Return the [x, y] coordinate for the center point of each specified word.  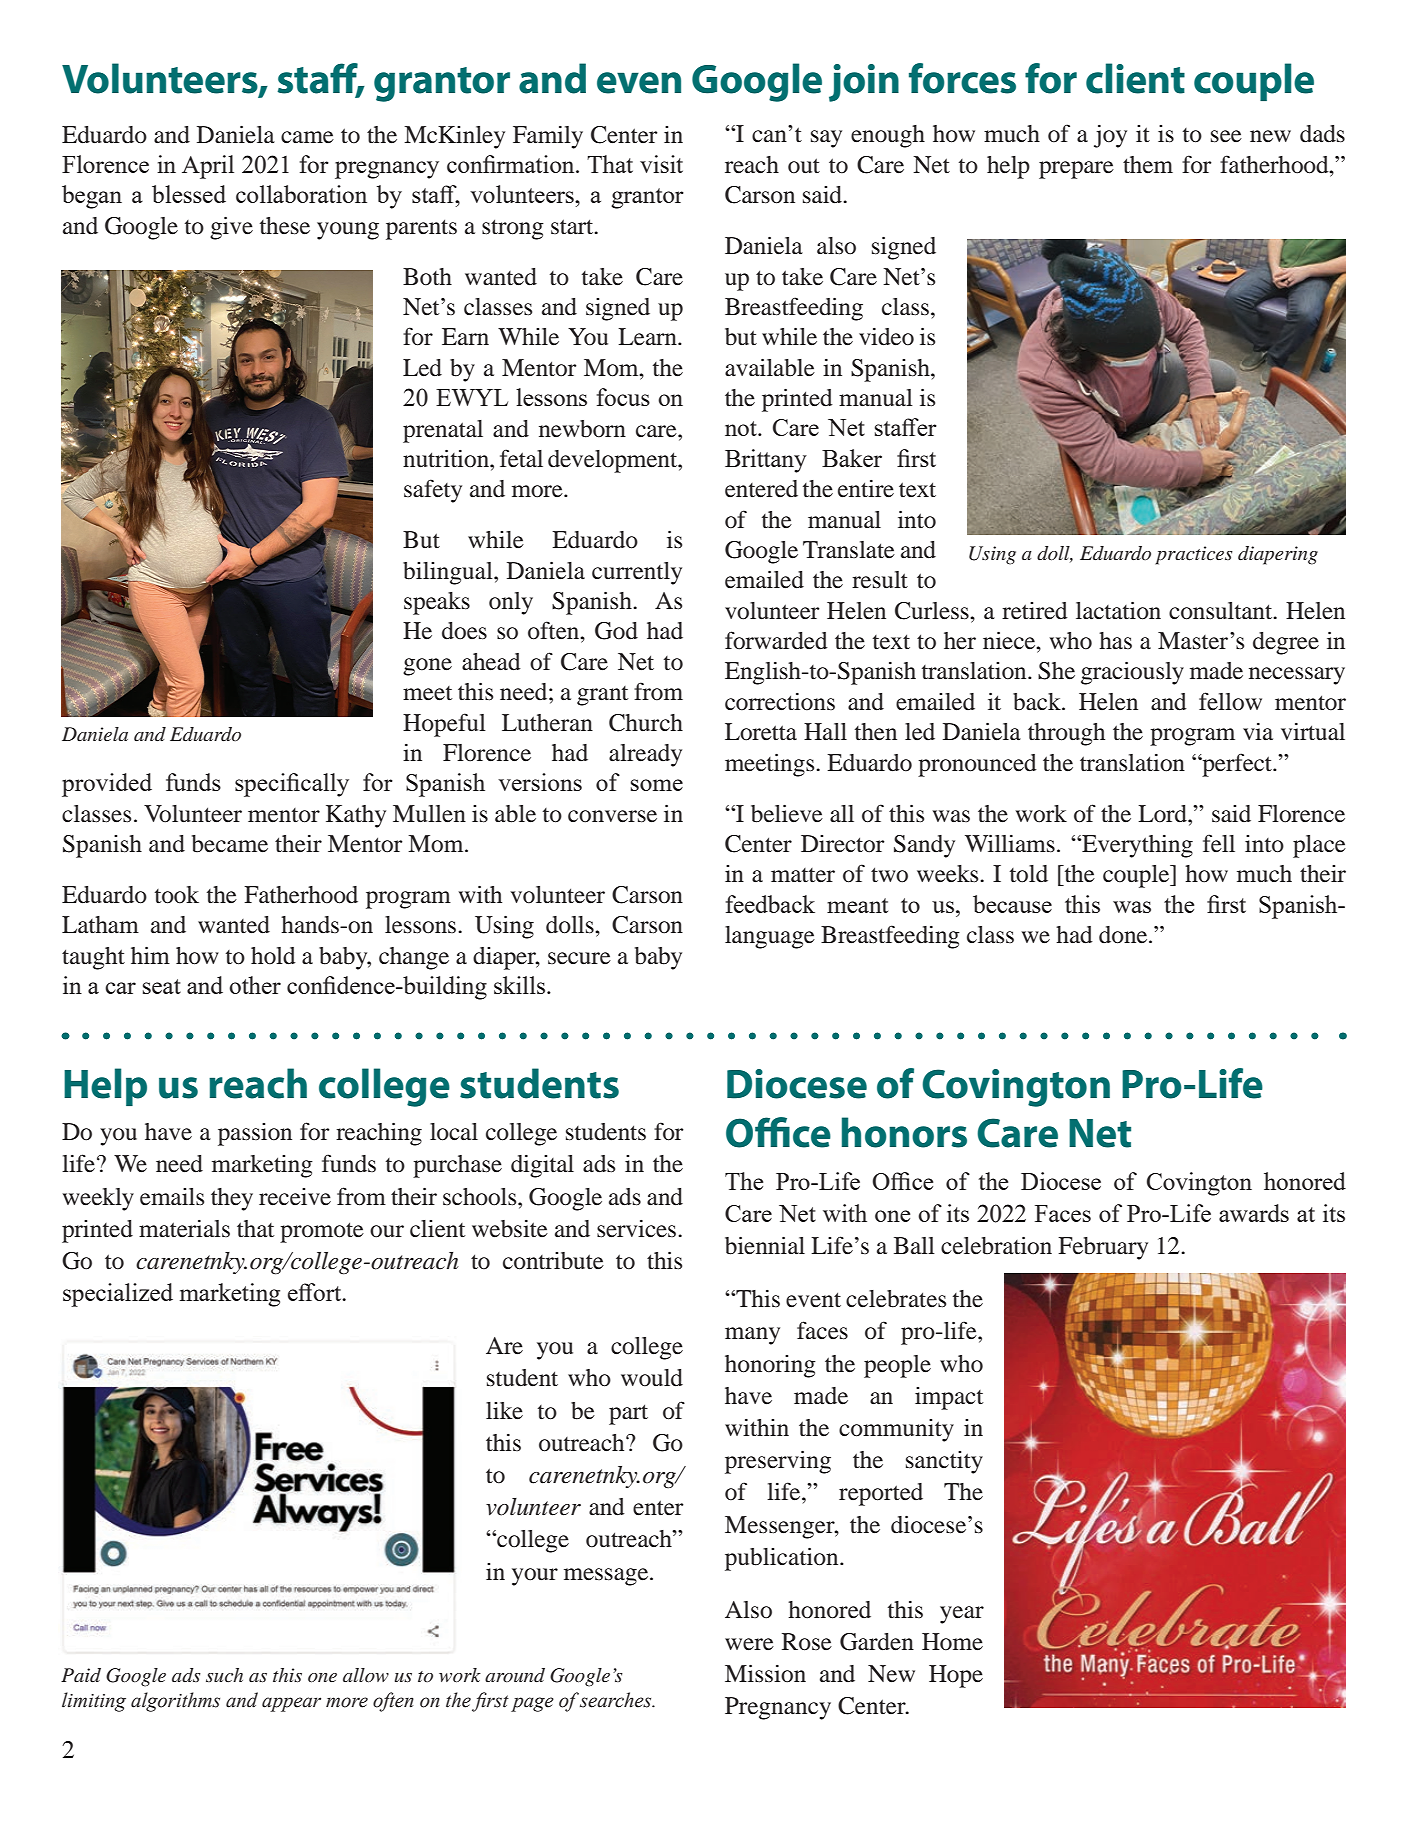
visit [661, 164]
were [749, 1644]
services [638, 1229]
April [208, 167]
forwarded [776, 640]
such [224, 1675]
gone [427, 667]
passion [255, 1134]
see [1226, 136]
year [962, 1615]
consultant [1222, 611]
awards [1254, 1213]
